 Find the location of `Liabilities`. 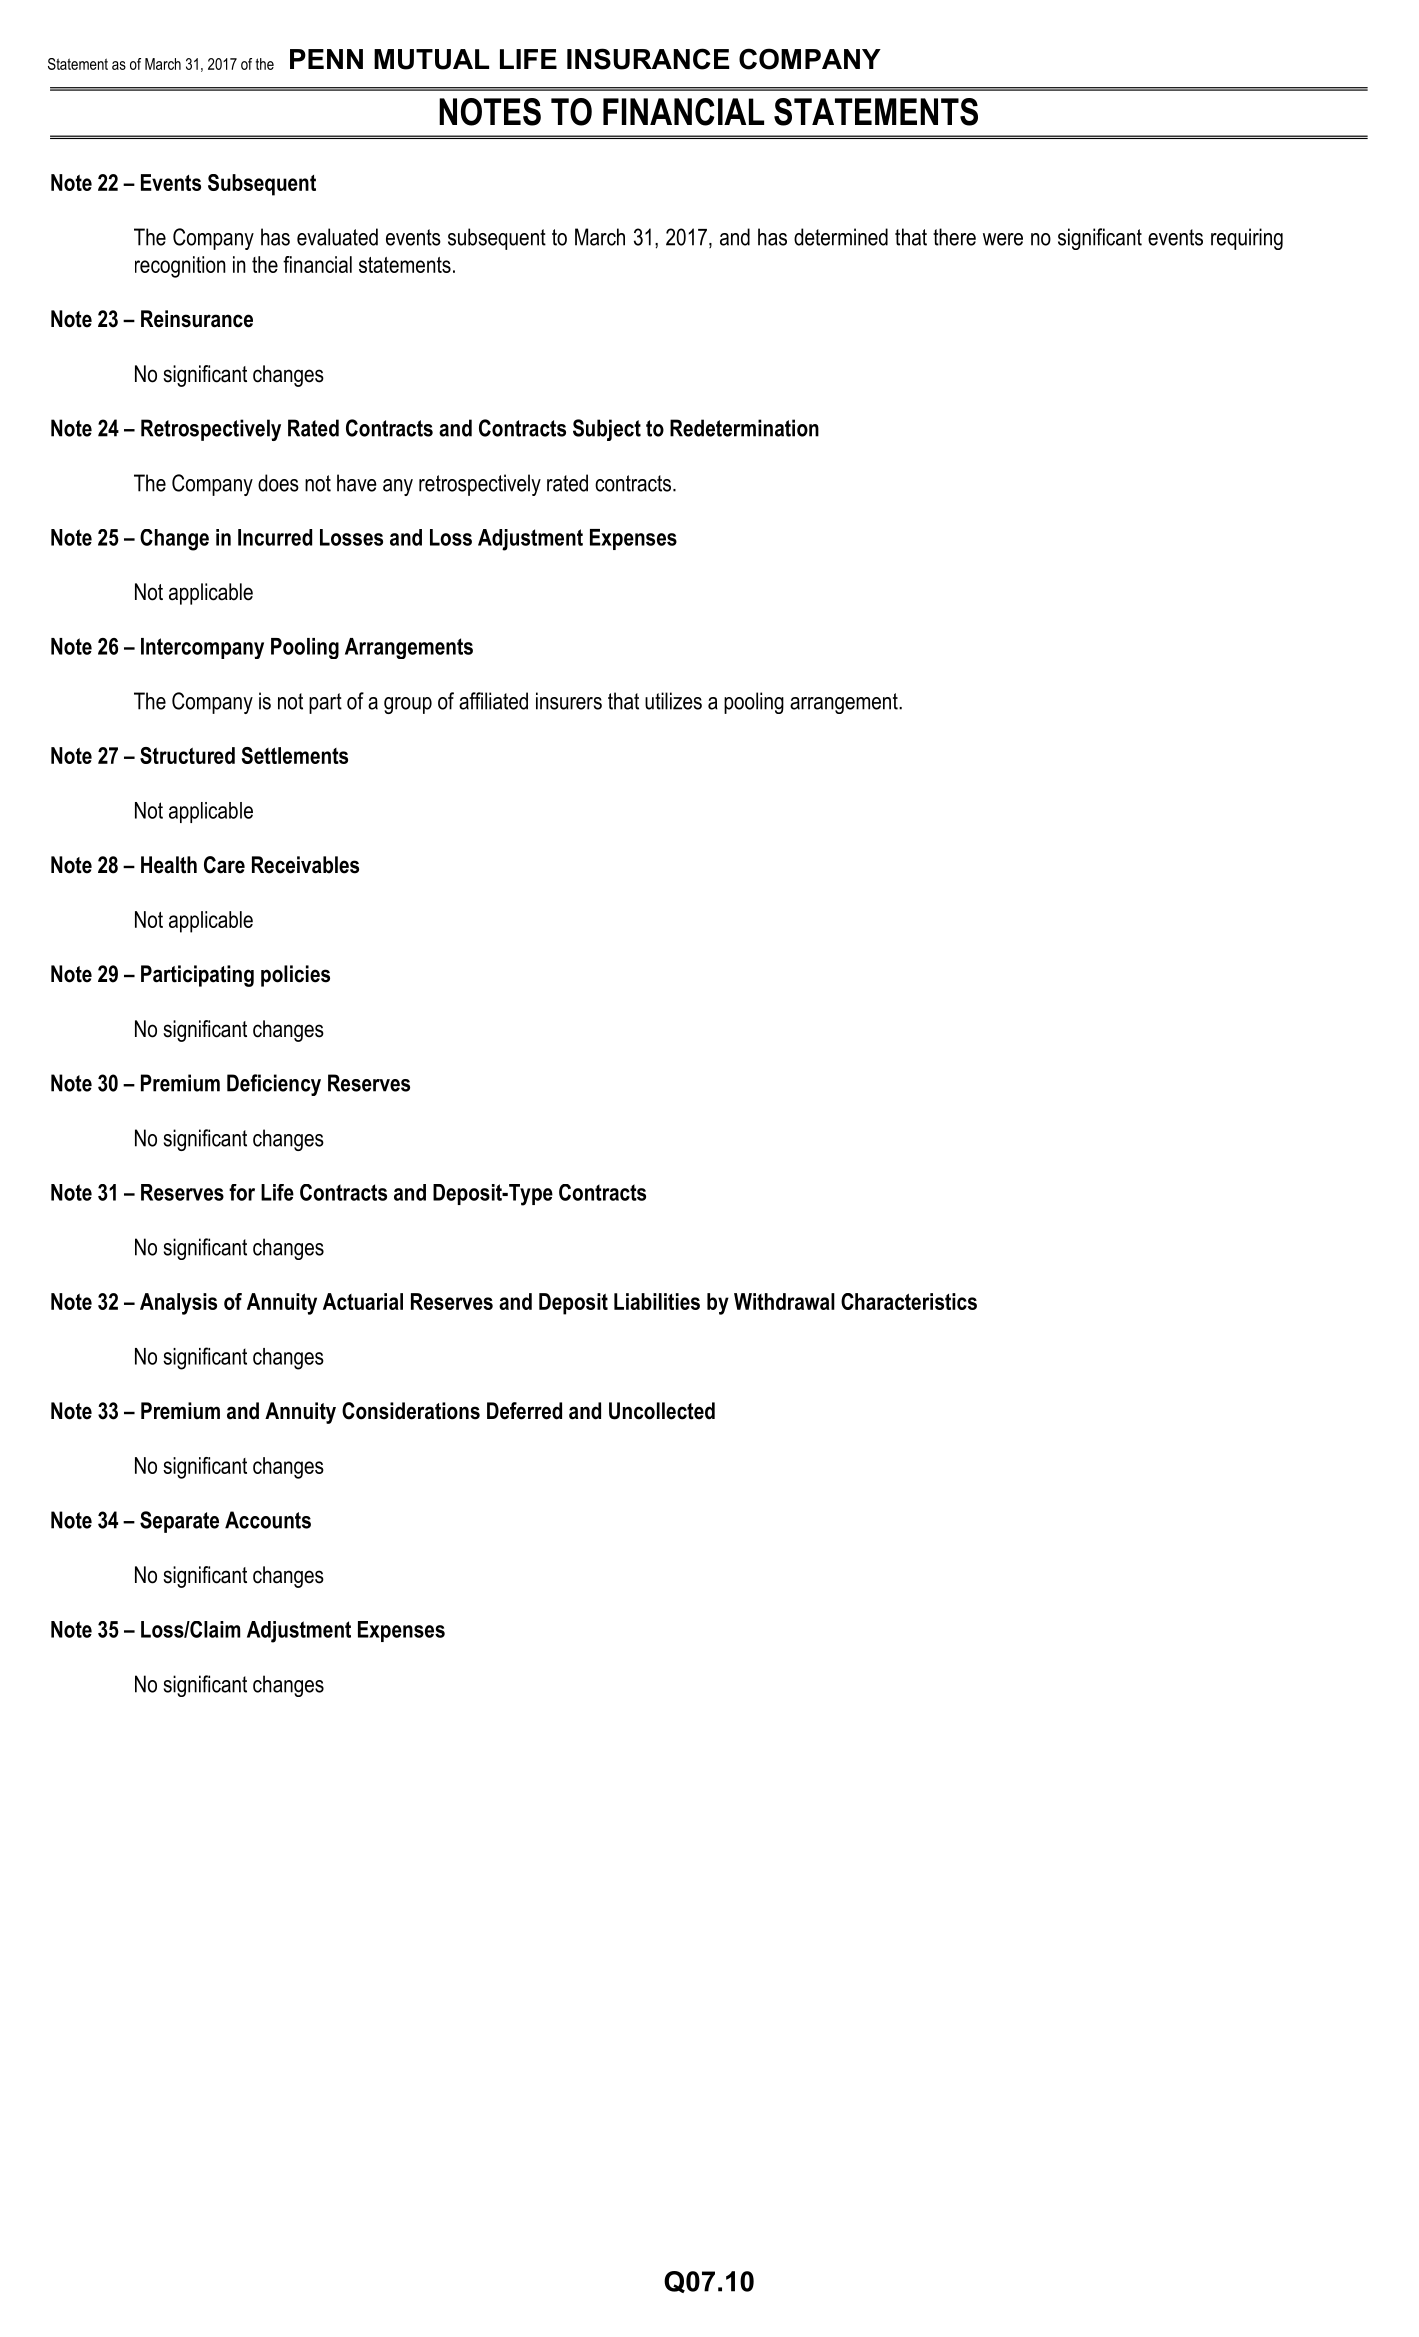

Liabilities is located at coordinates (657, 1301).
